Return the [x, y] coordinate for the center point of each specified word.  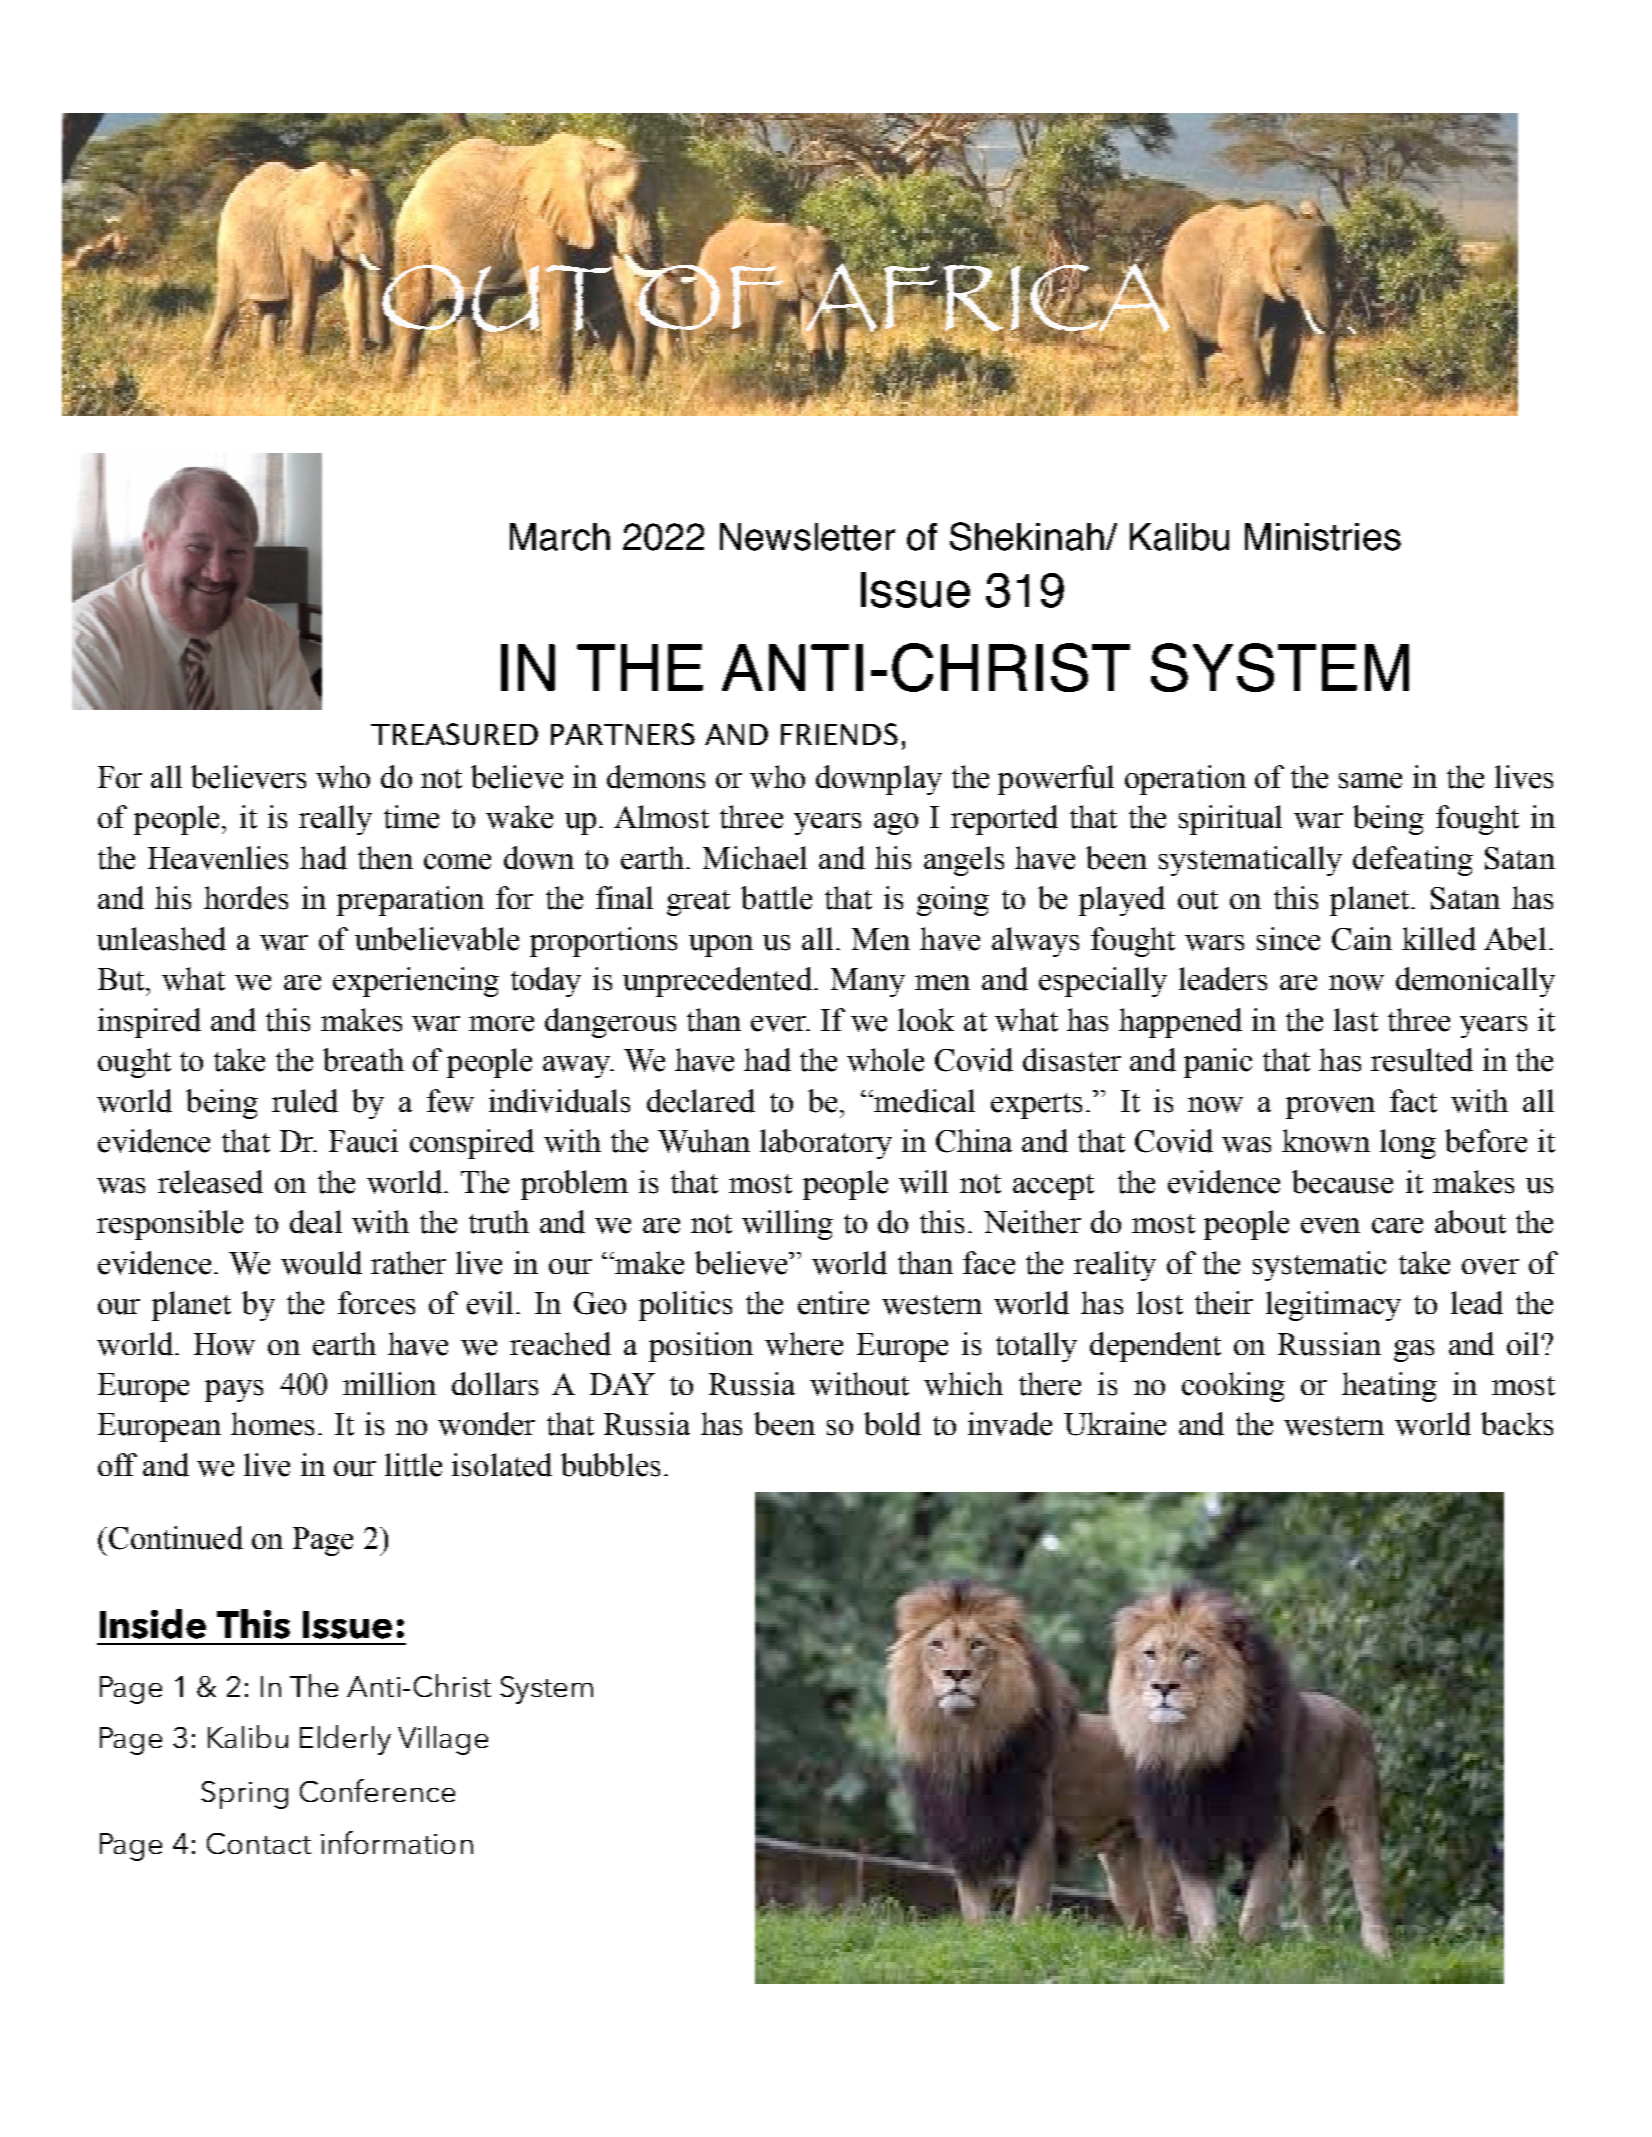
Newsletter [807, 537]
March [560, 537]
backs [1517, 1424]
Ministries [1323, 537]
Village [443, 1740]
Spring [244, 1795]
